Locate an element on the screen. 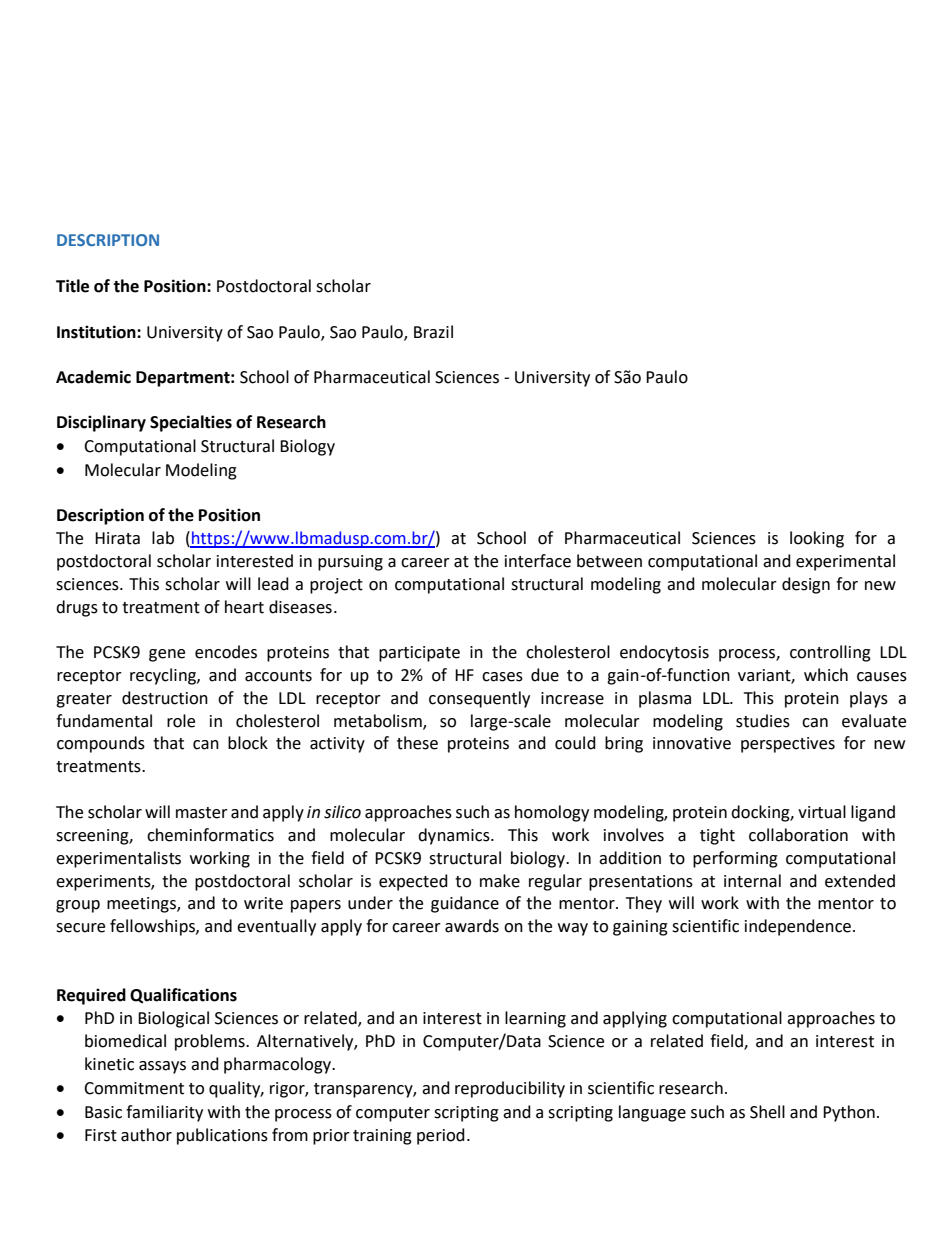  reproducibility is located at coordinates (510, 1089).
